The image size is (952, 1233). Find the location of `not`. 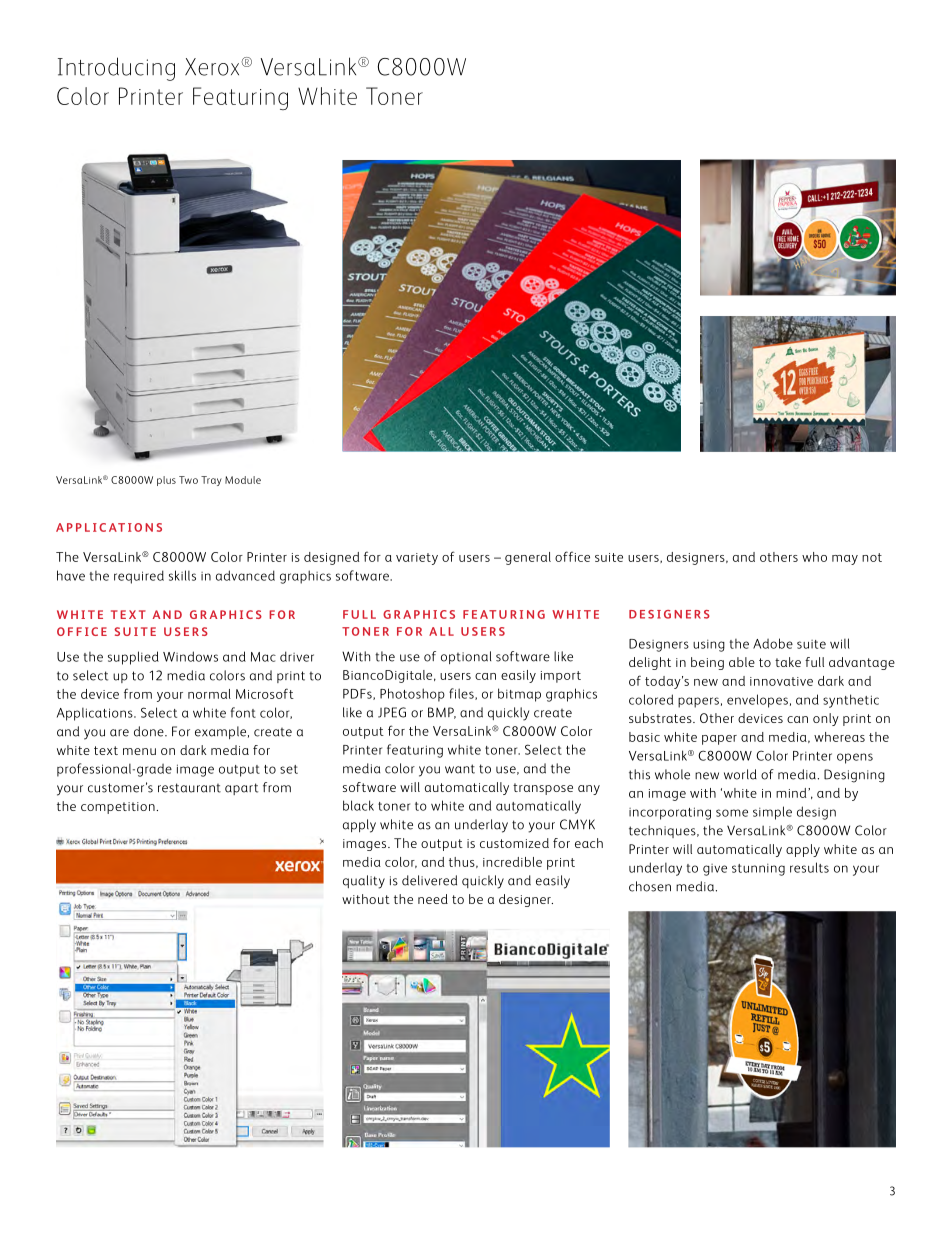

not is located at coordinates (872, 557).
